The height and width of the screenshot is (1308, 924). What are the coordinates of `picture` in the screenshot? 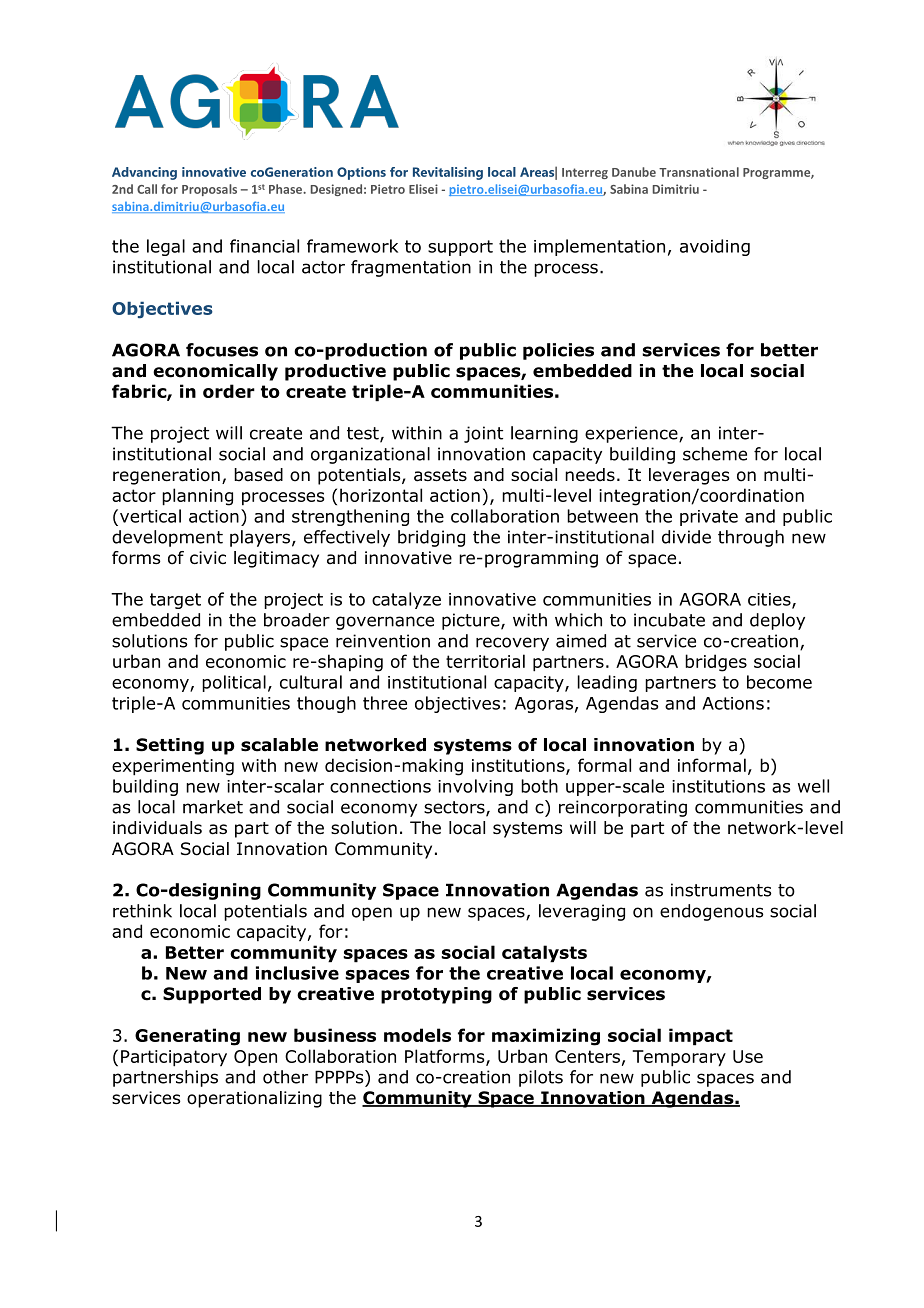 It's located at (472, 621).
